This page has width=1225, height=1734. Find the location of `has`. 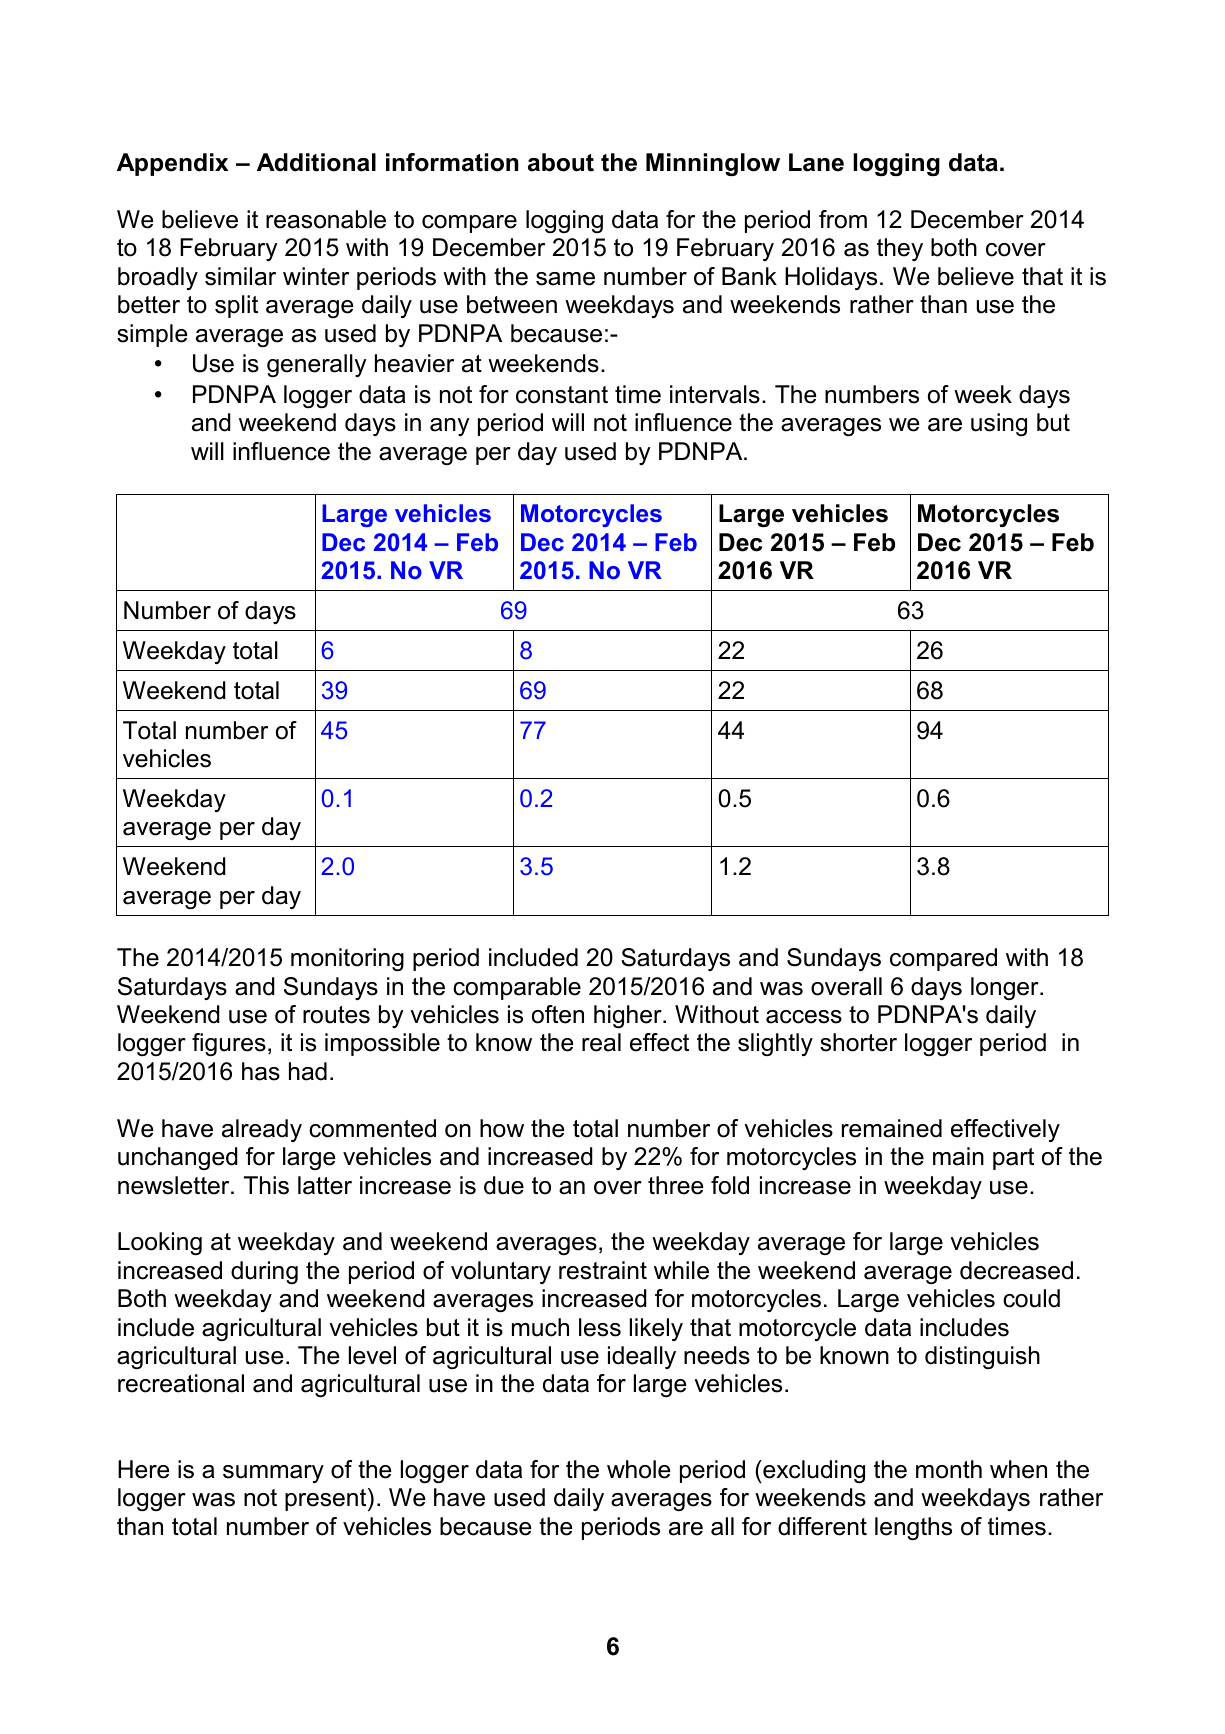

has is located at coordinates (261, 1071).
